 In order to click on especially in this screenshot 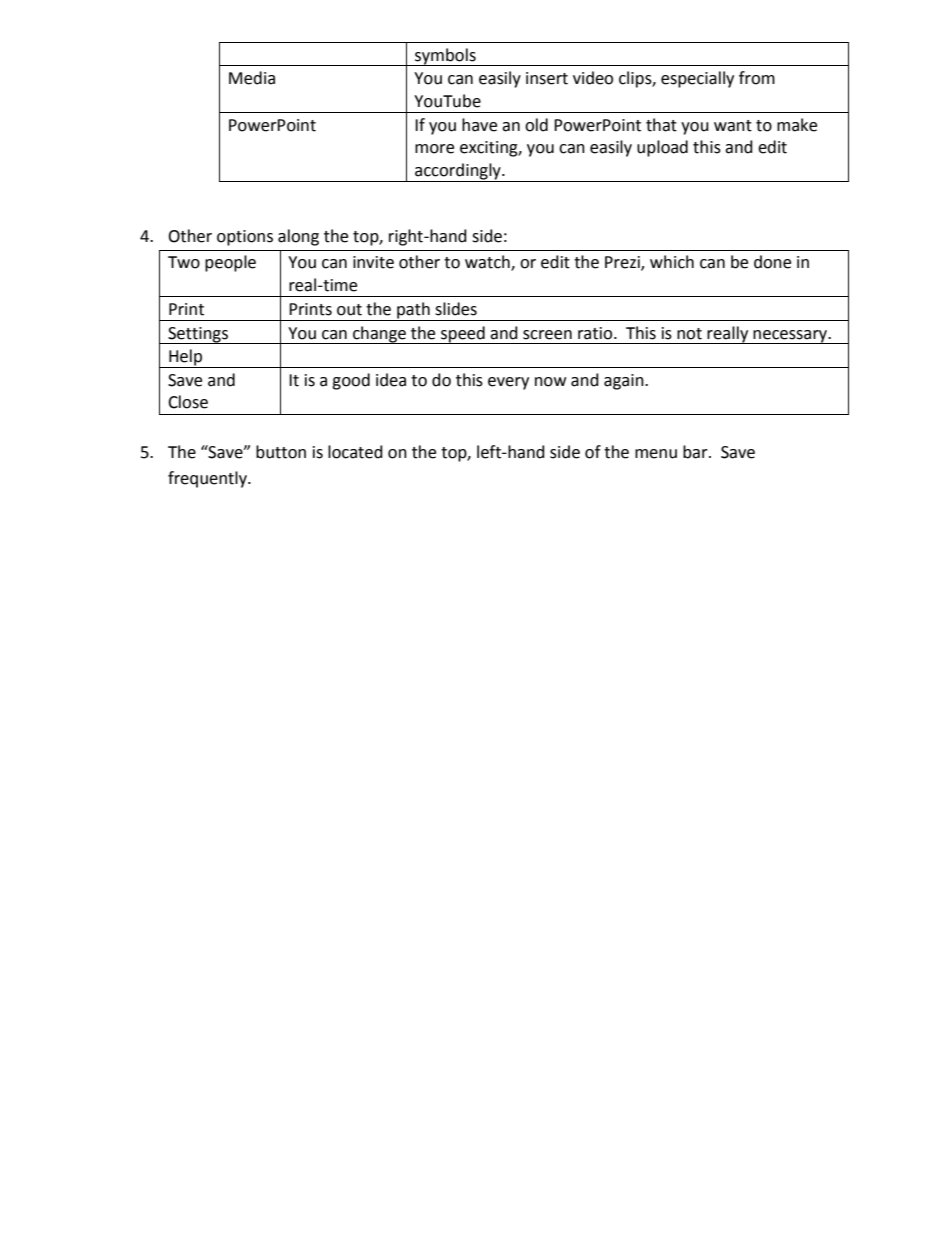, I will do `click(697, 79)`.
